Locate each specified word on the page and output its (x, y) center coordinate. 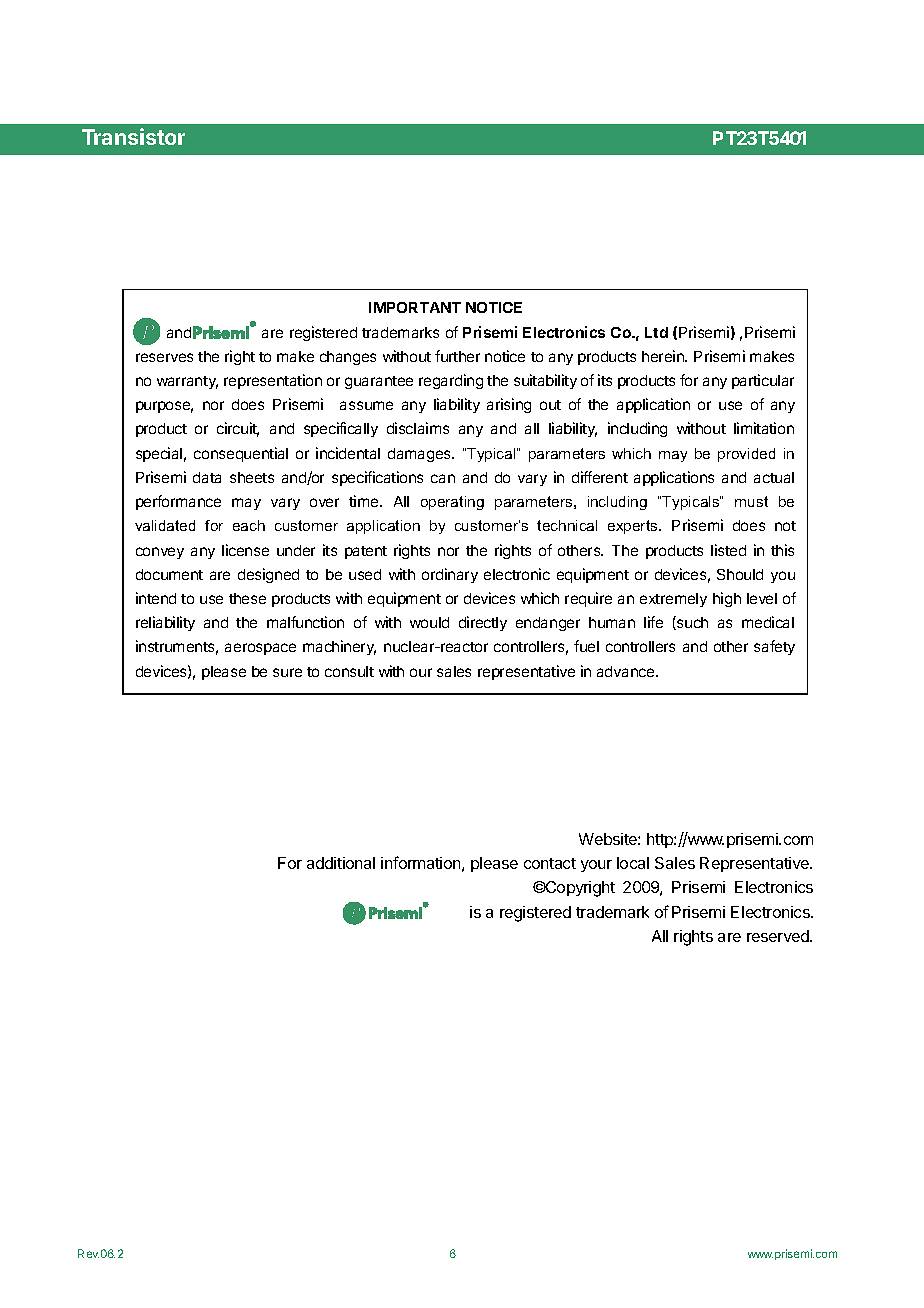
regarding (451, 381)
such (691, 623)
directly (483, 623)
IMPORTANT (415, 307)
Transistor (133, 136)
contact (550, 863)
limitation (764, 428)
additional (341, 863)
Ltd (656, 332)
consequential (241, 454)
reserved (779, 936)
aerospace (260, 649)
